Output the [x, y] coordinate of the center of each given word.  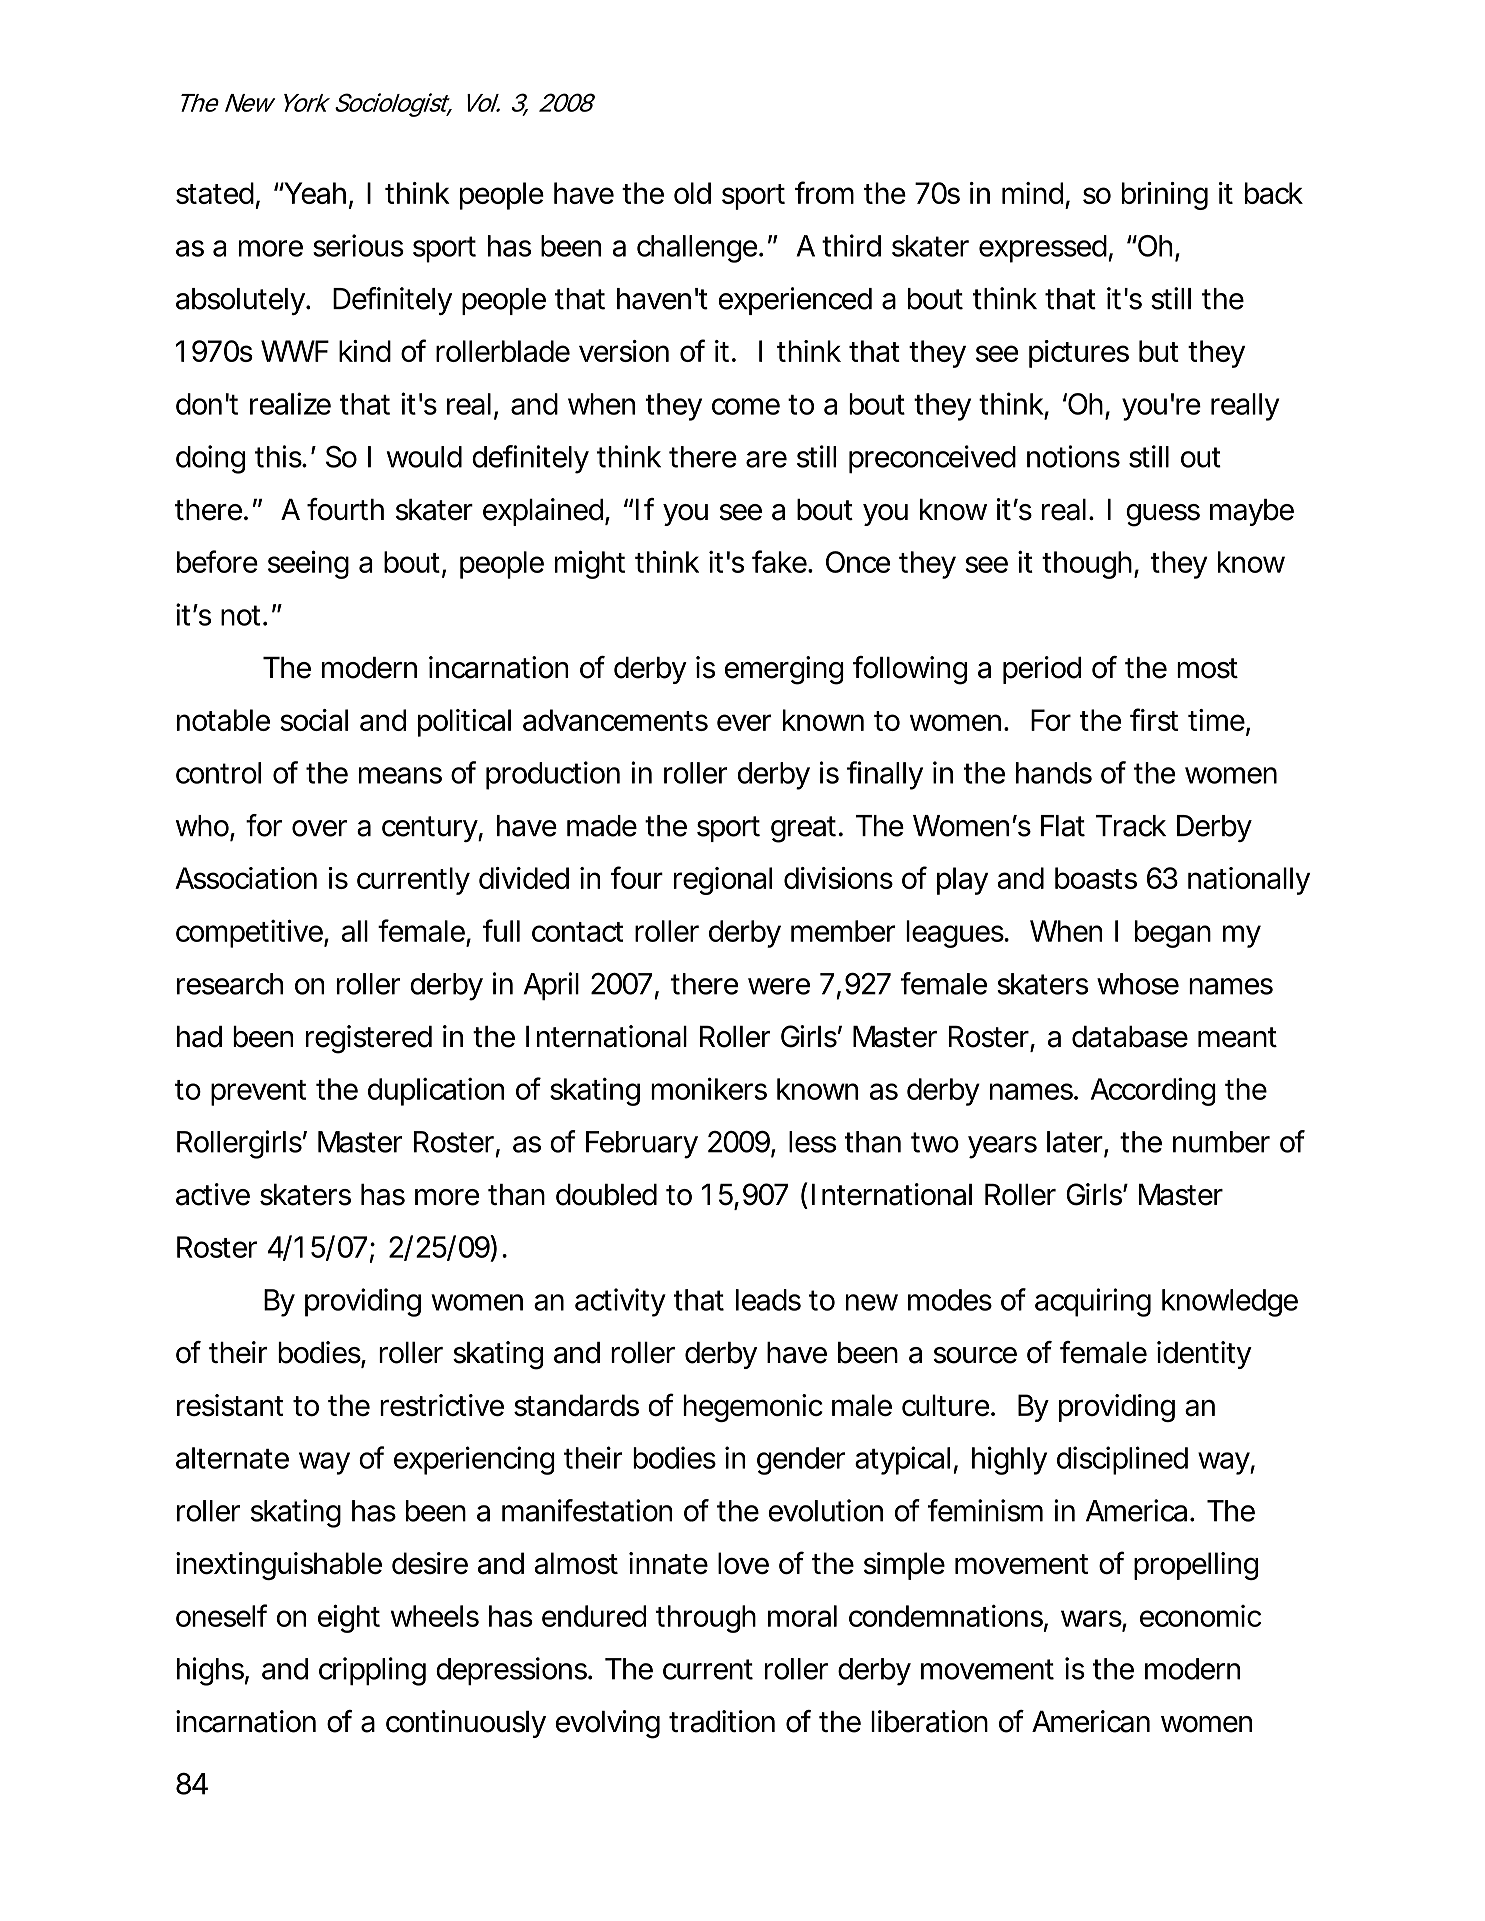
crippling [372, 1671]
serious [358, 245]
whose [1138, 984]
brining [1165, 196]
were [779, 986]
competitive [250, 933]
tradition [722, 1721]
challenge [697, 249]
